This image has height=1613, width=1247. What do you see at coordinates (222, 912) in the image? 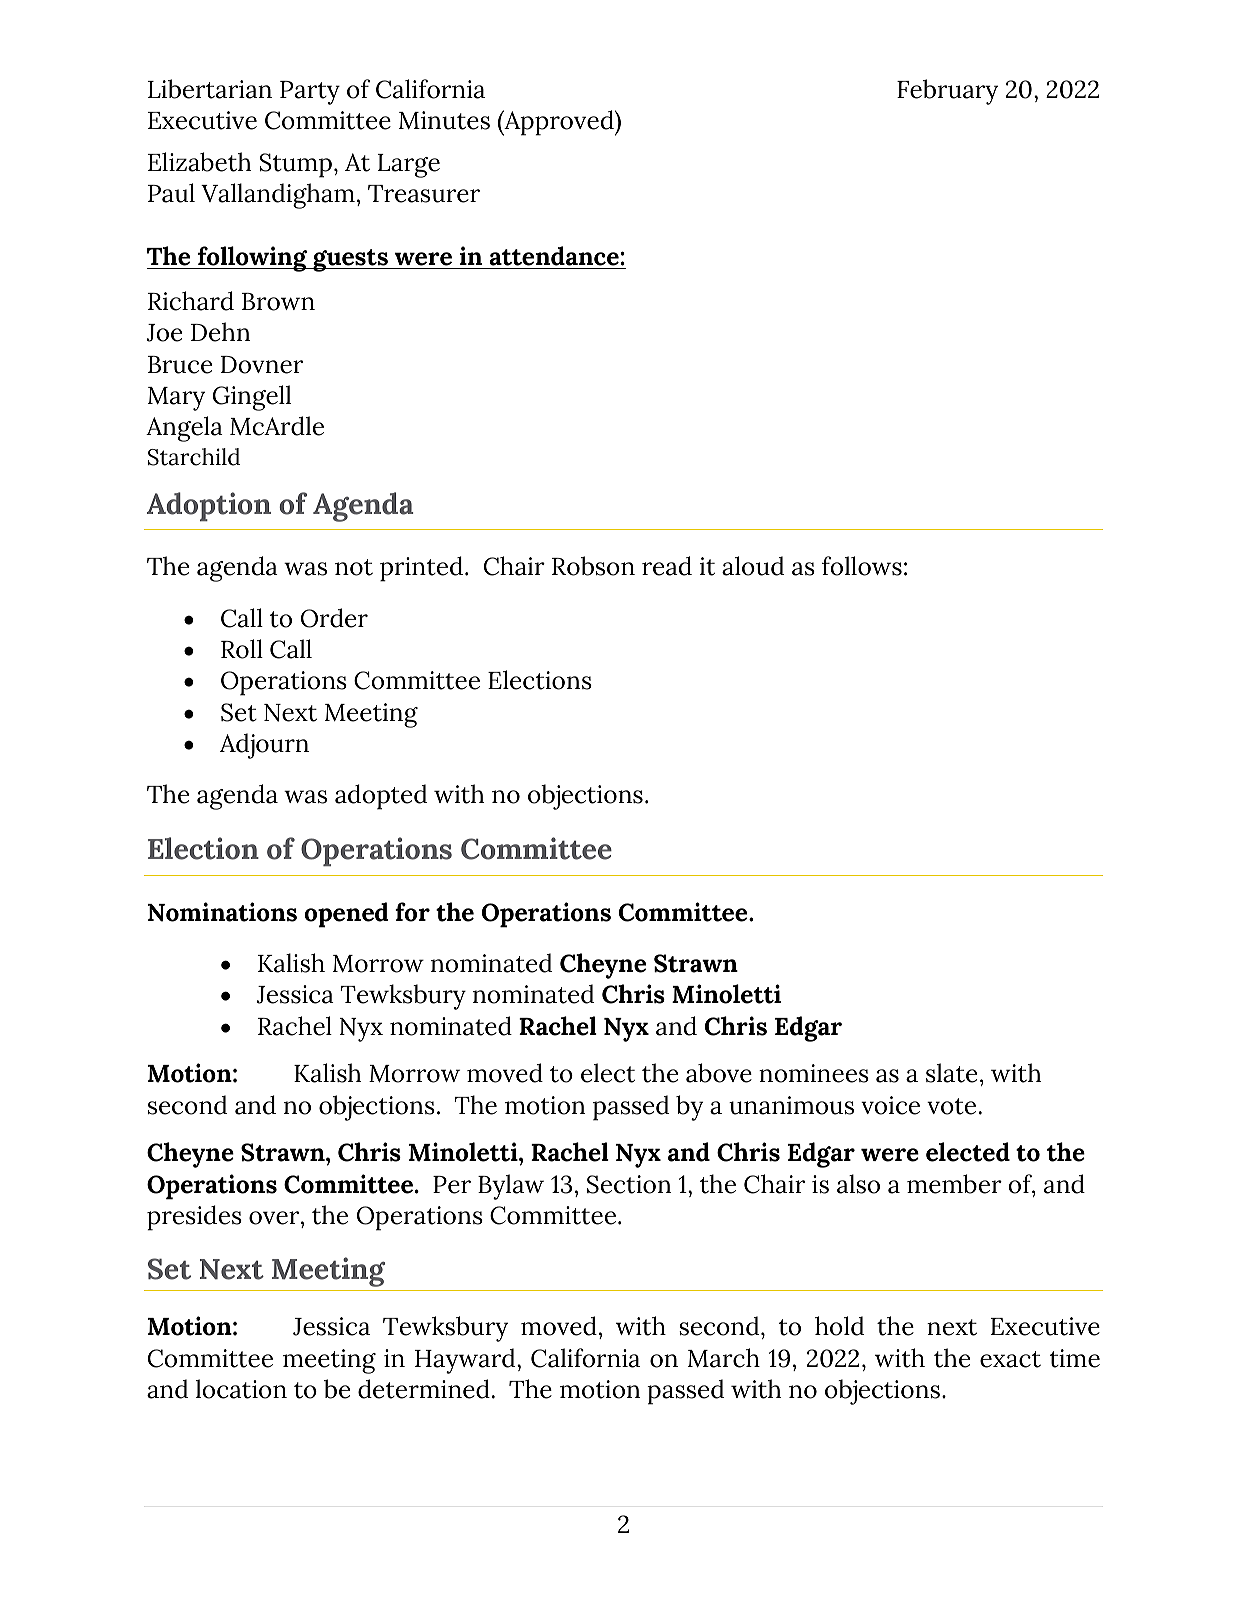
I see `Nominations` at bounding box center [222, 912].
